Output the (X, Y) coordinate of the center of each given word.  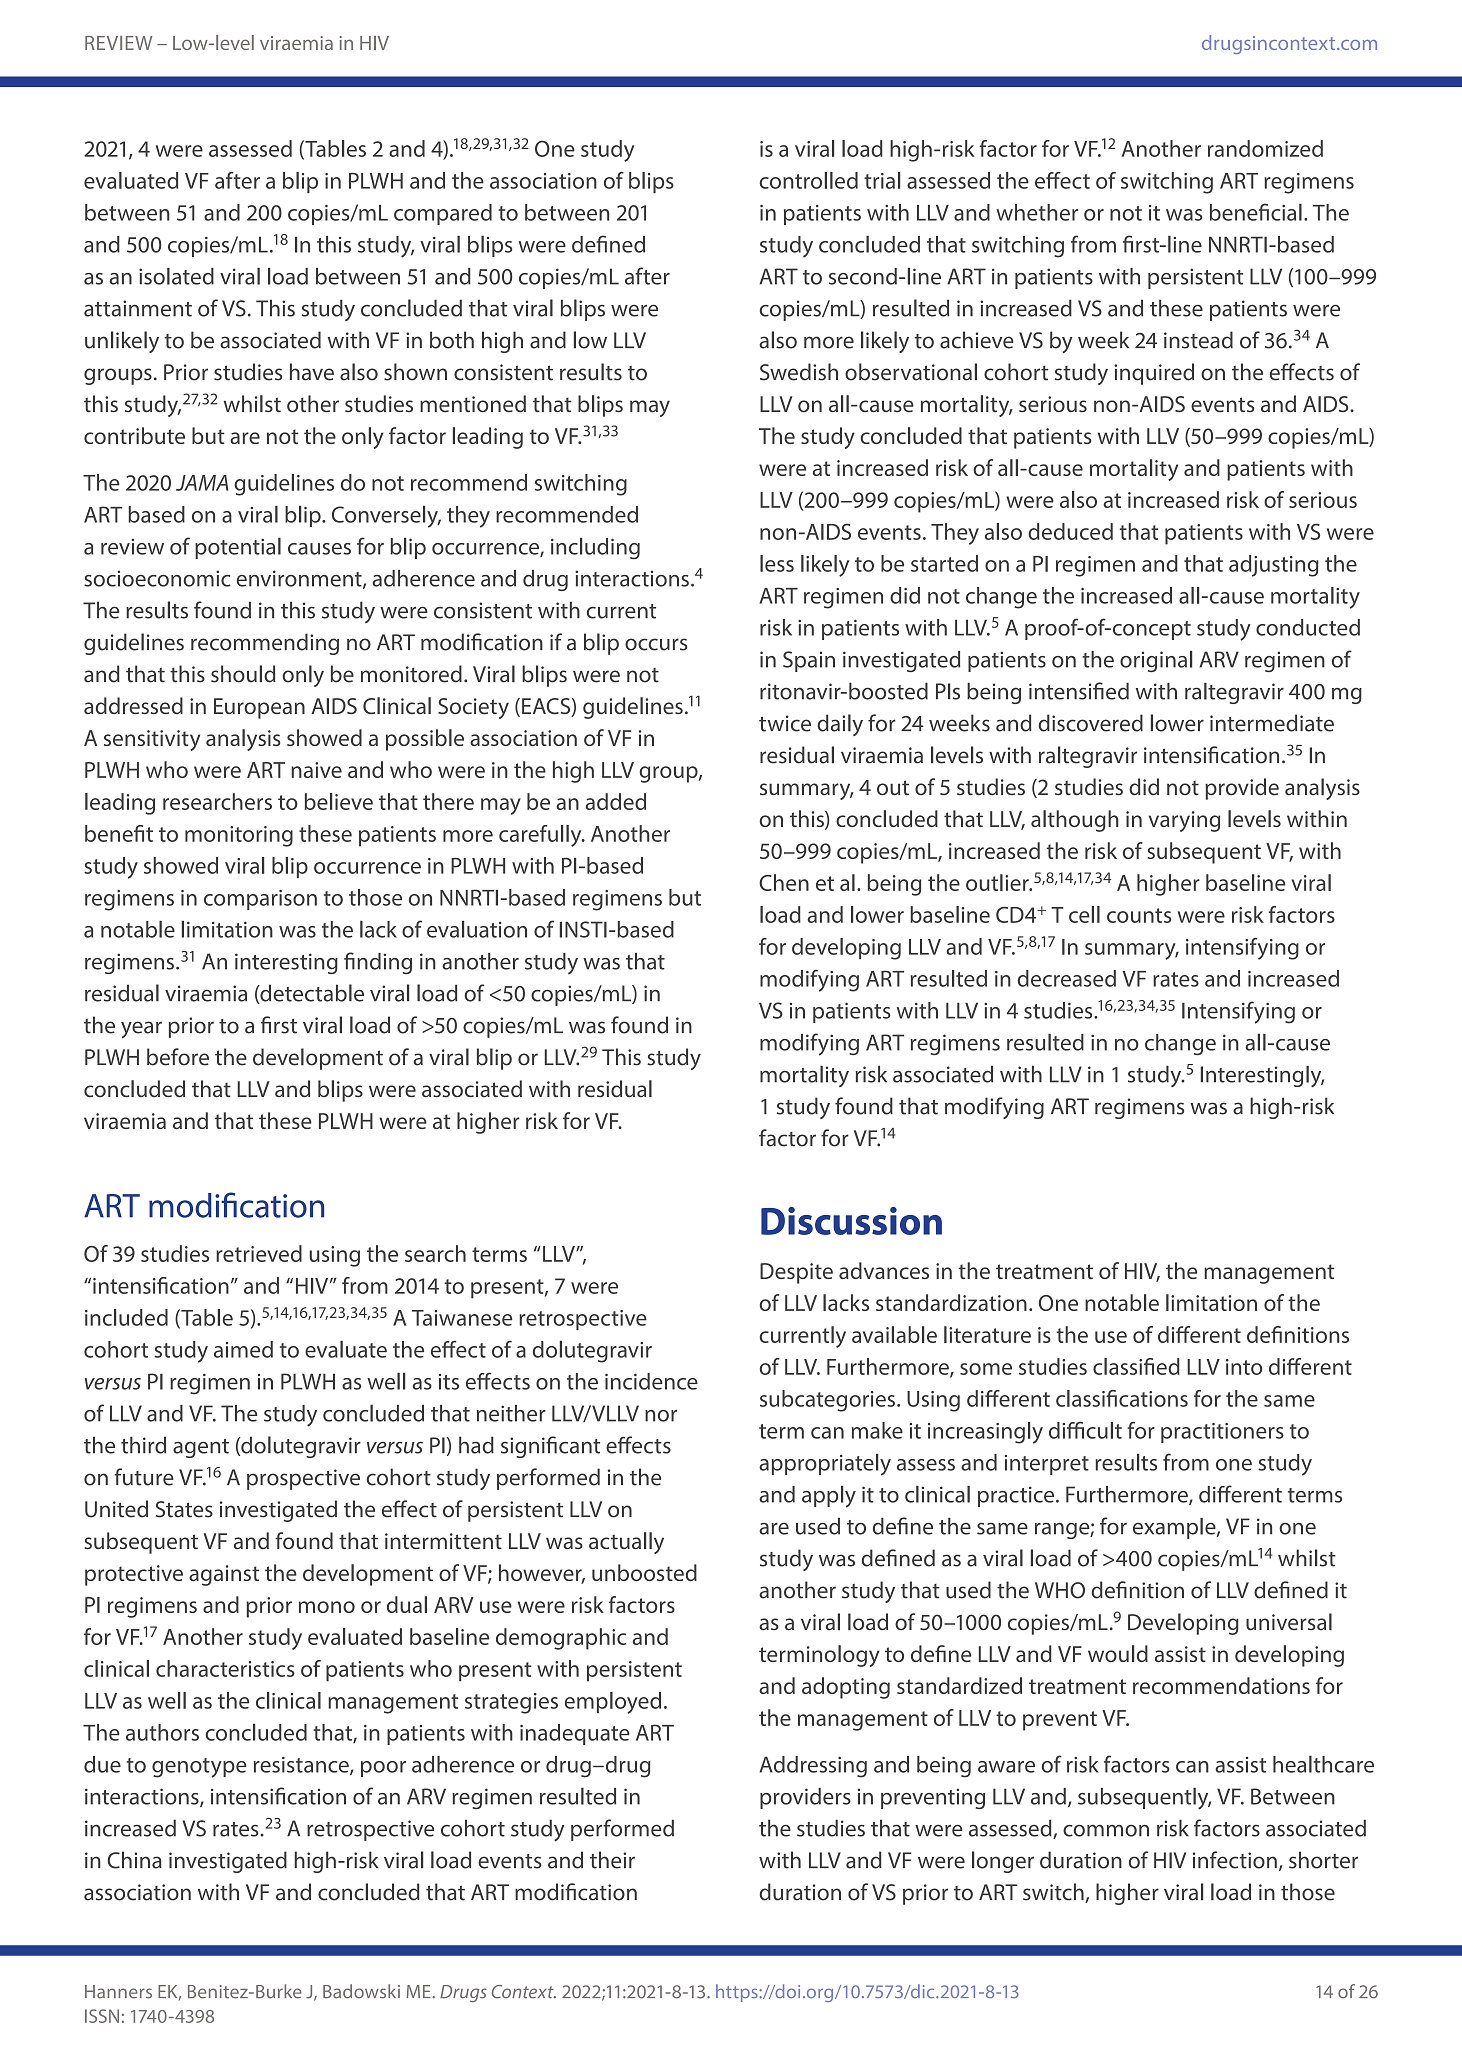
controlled (809, 180)
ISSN (102, 2016)
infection (1235, 1860)
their (612, 1860)
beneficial (1256, 212)
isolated (176, 276)
